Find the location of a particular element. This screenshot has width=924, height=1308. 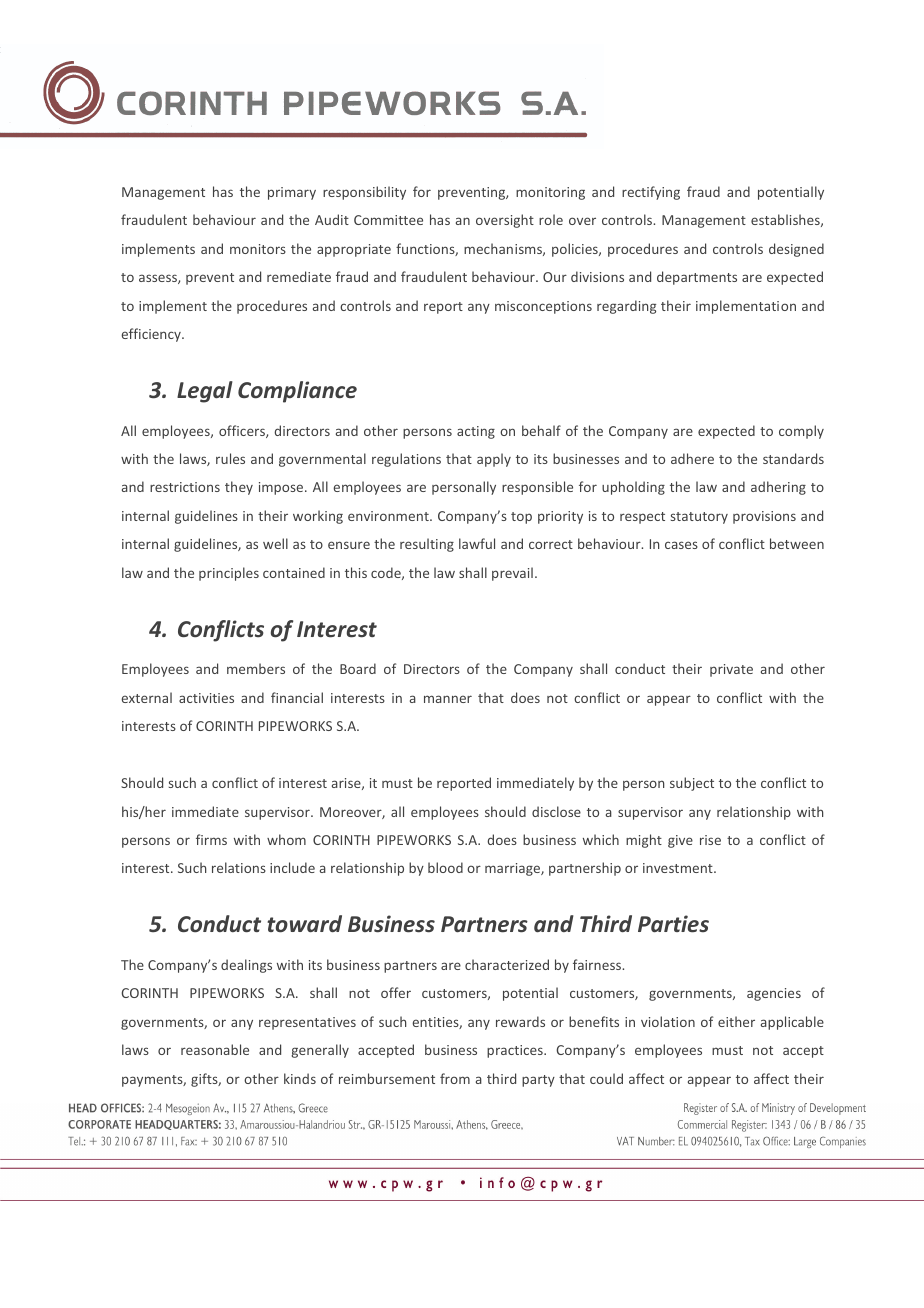

manner is located at coordinates (448, 699).
